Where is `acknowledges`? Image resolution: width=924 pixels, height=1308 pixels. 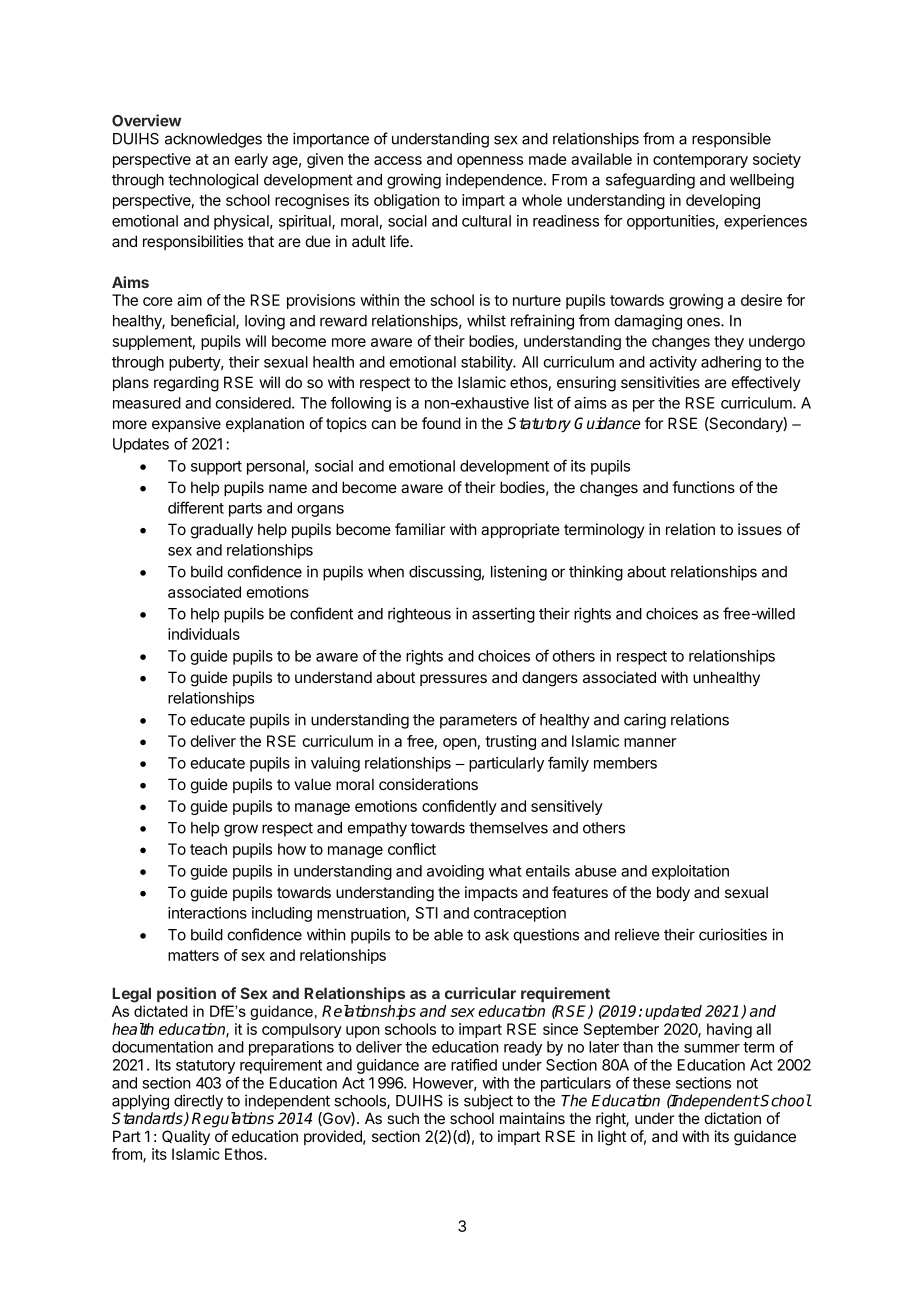 acknowledges is located at coordinates (213, 140).
